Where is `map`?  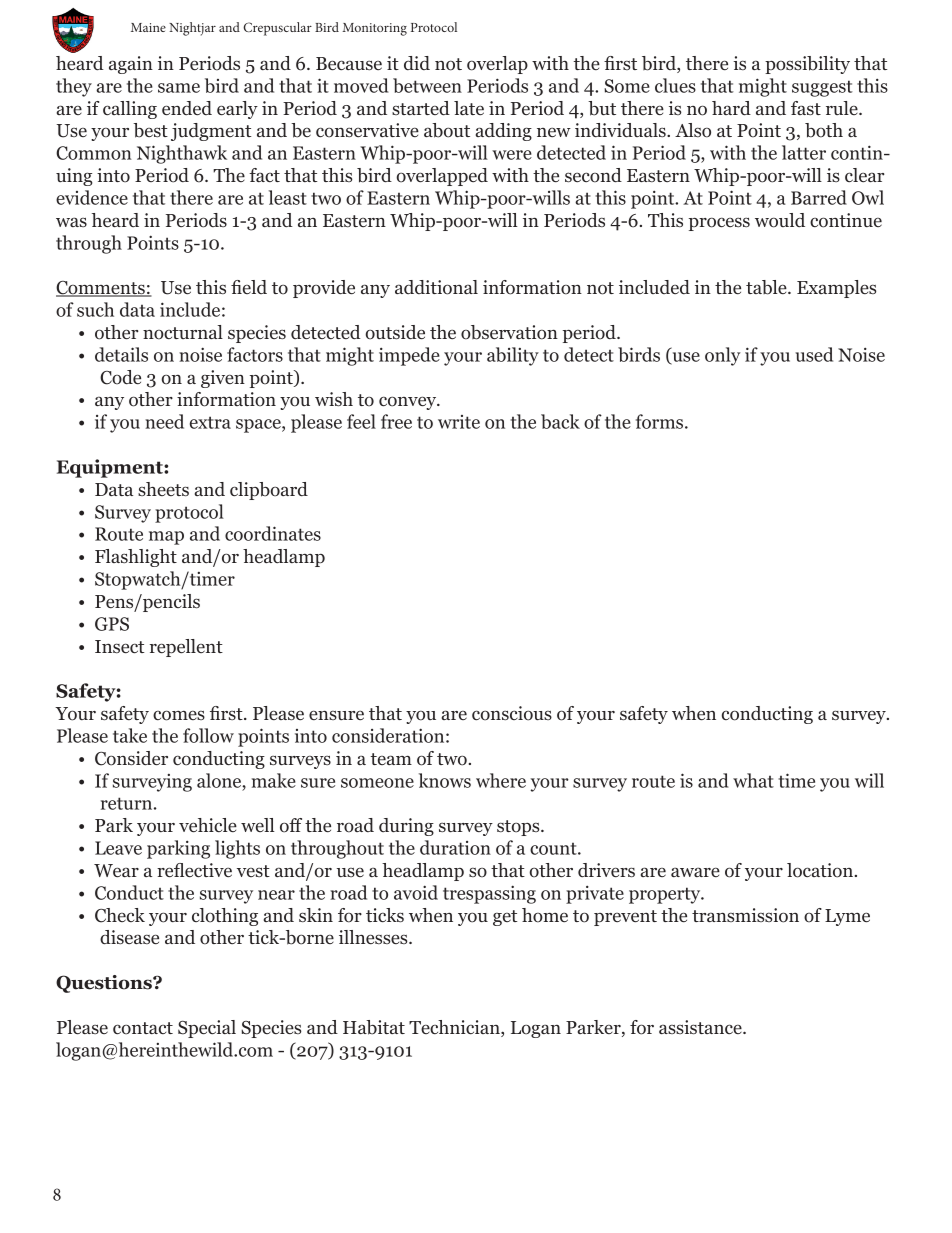
map is located at coordinates (166, 538).
